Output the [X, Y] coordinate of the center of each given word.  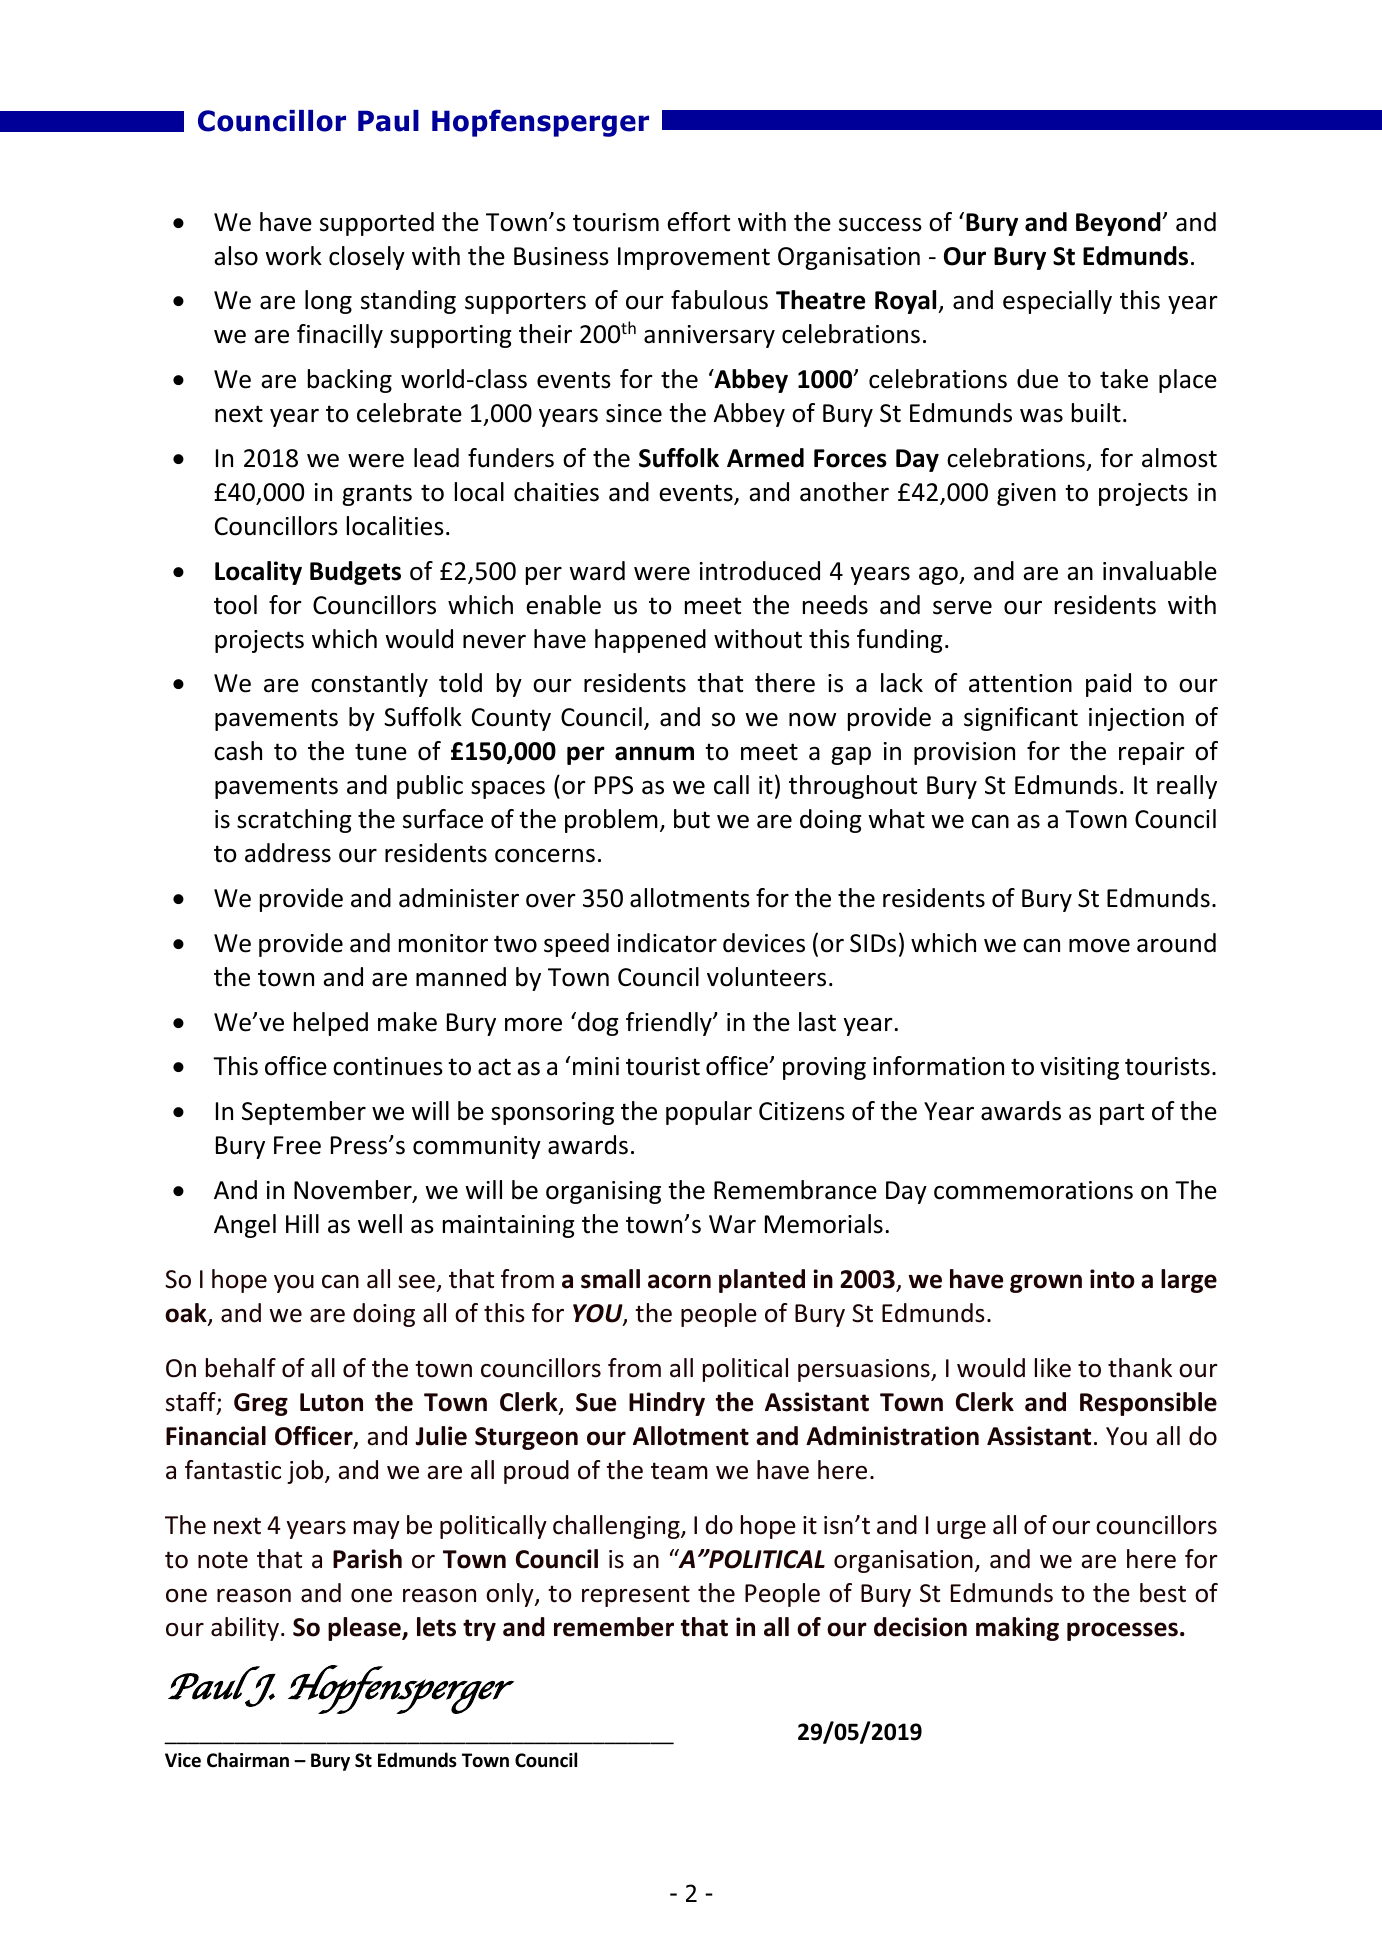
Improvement [694, 258]
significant [1021, 719]
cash [238, 751]
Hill [302, 1223]
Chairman [248, 1760]
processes [1122, 1631]
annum [654, 753]
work [293, 256]
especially [1057, 302]
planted [762, 1281]
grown [1046, 1283]
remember [614, 1627]
